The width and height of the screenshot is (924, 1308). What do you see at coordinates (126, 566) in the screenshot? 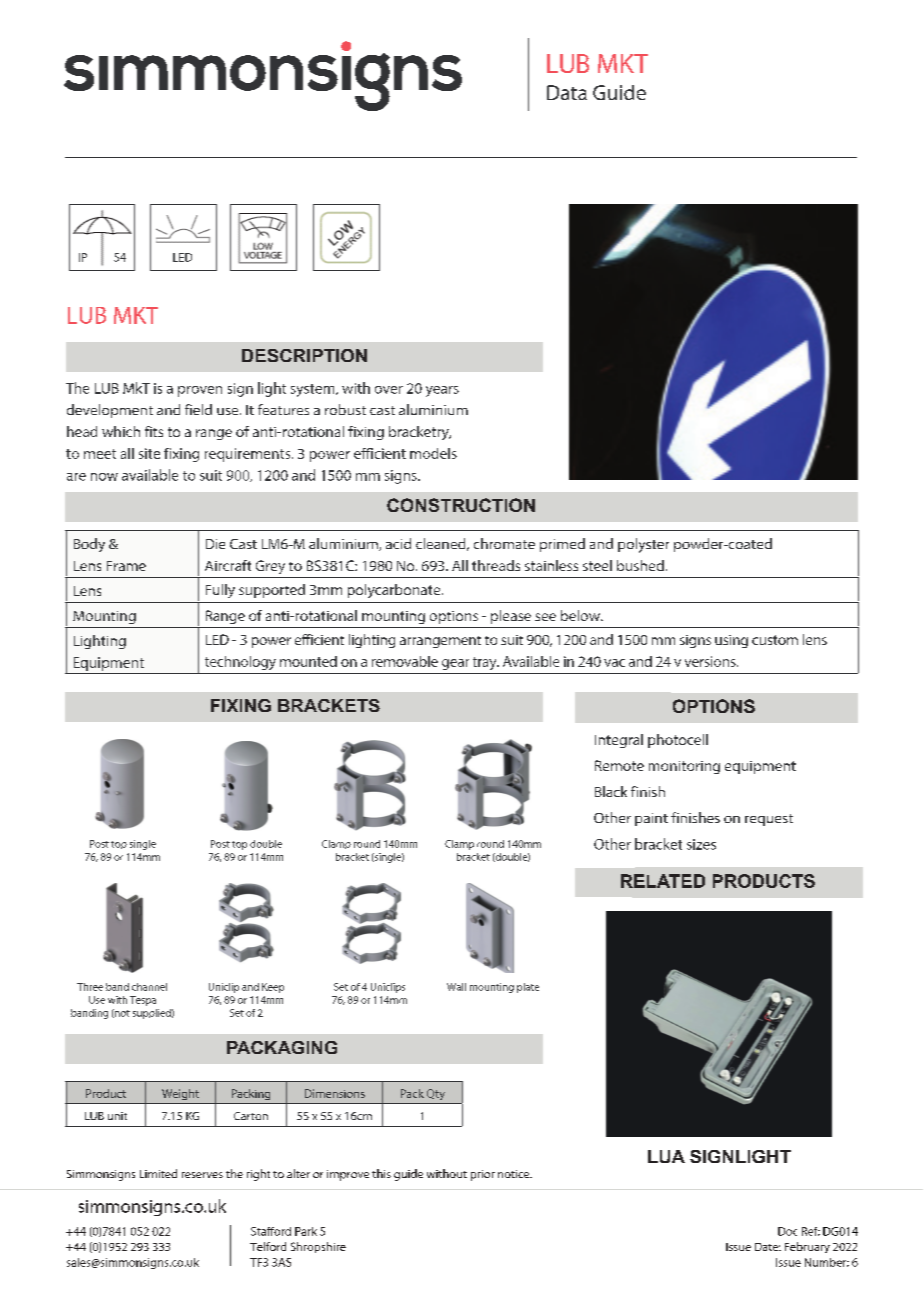
I see `Frame` at bounding box center [126, 566].
